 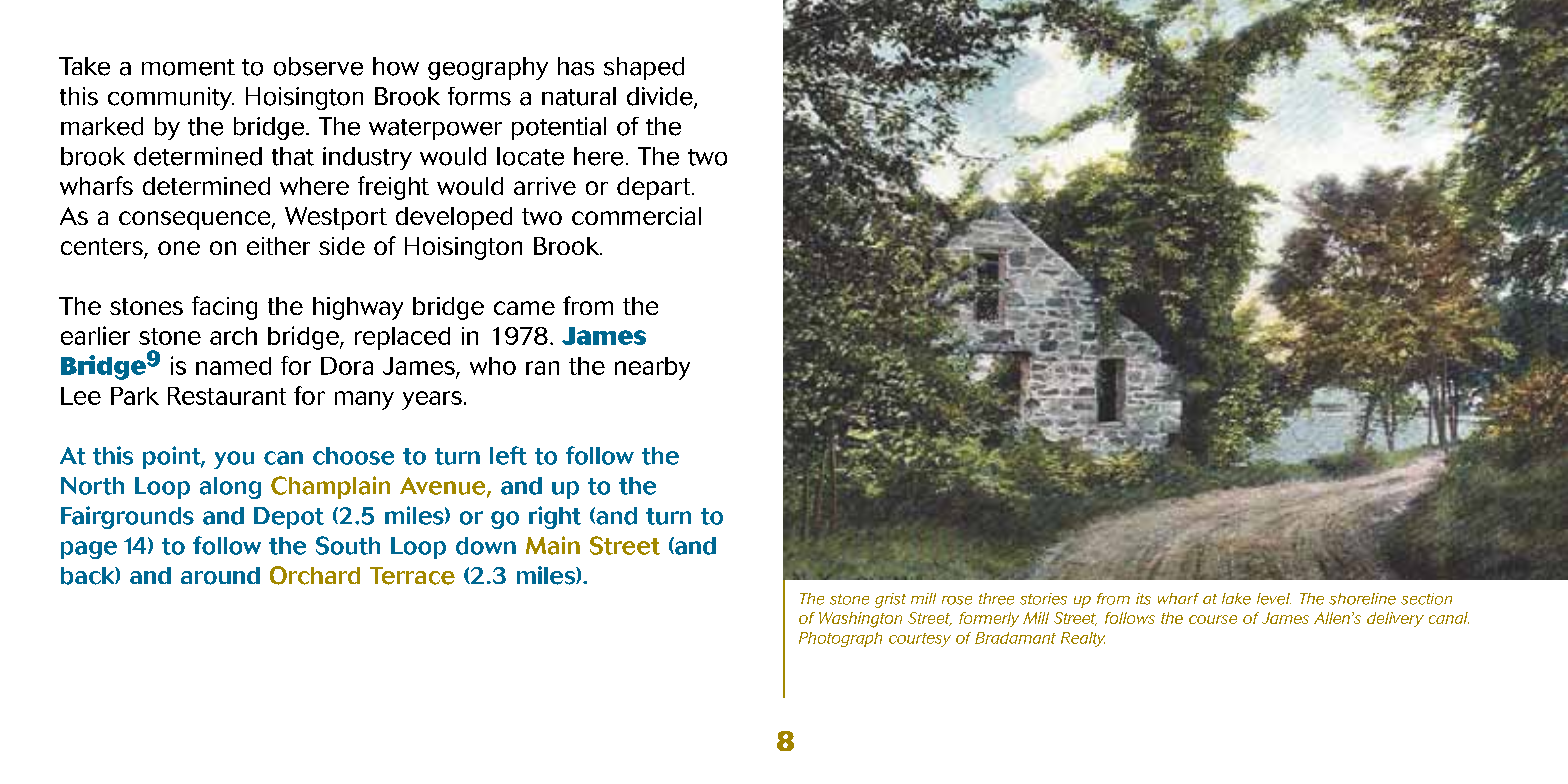 What do you see at coordinates (233, 366) in the screenshot?
I see `named` at bounding box center [233, 366].
